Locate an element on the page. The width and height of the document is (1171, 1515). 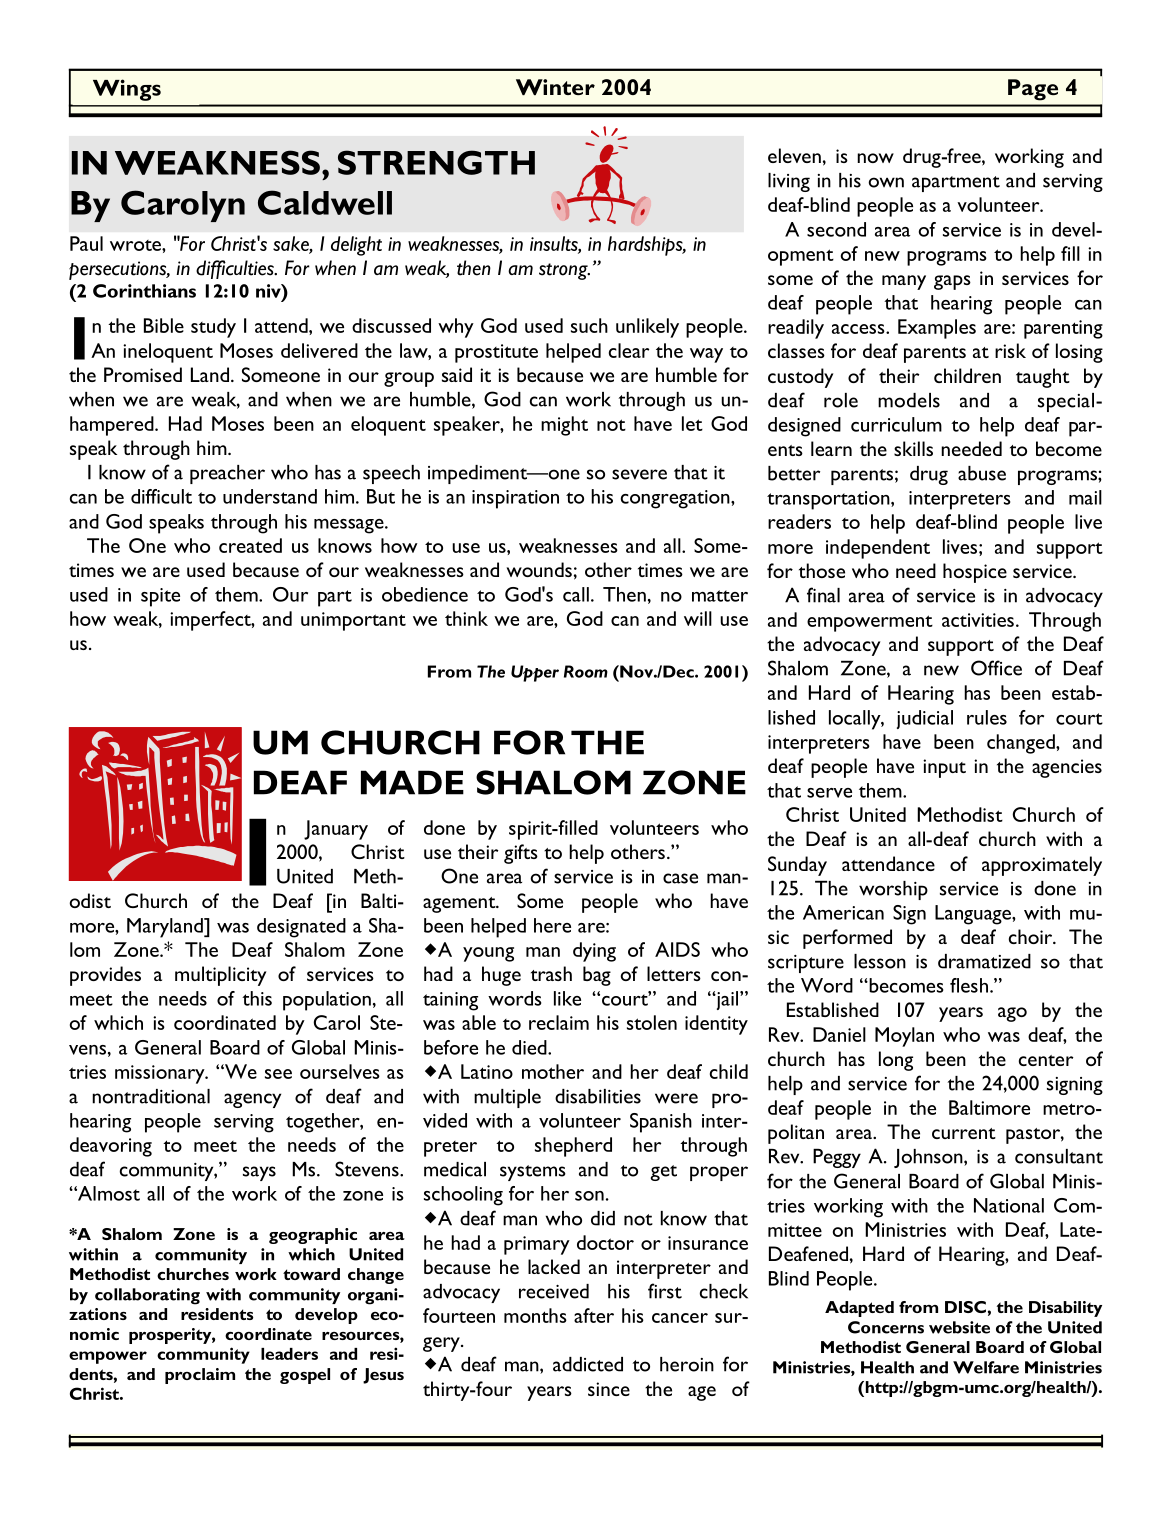
STRENGTH is located at coordinates (436, 162).
